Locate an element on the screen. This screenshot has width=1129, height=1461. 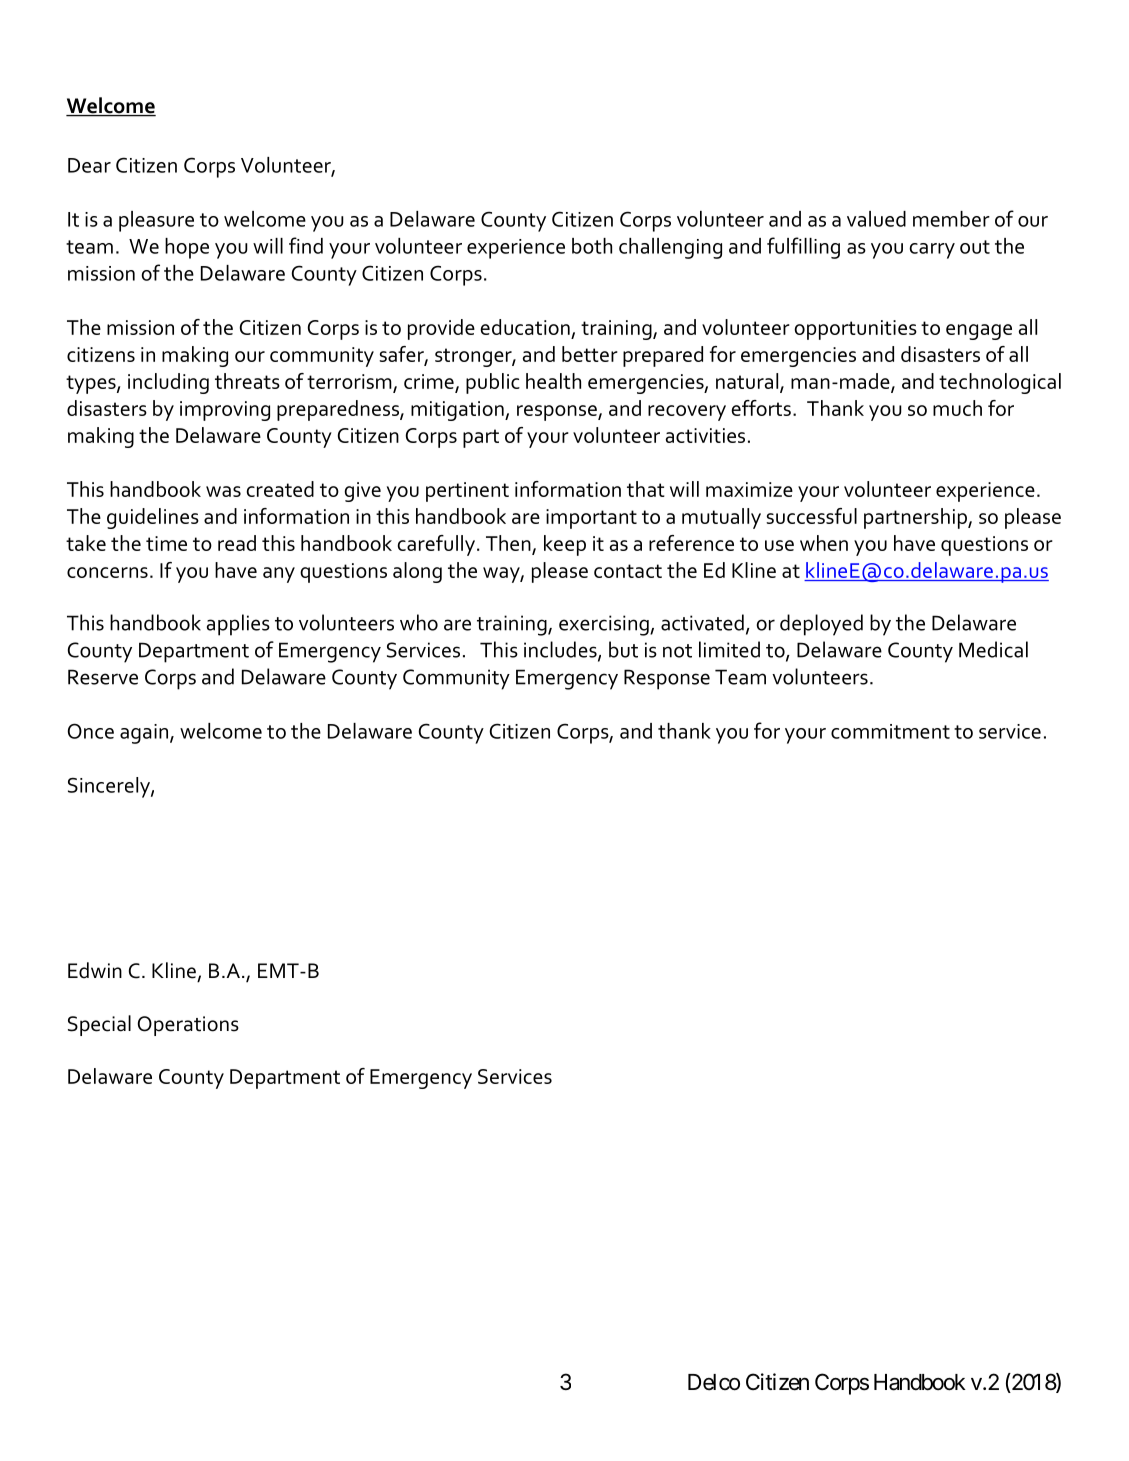
valued is located at coordinates (876, 219).
